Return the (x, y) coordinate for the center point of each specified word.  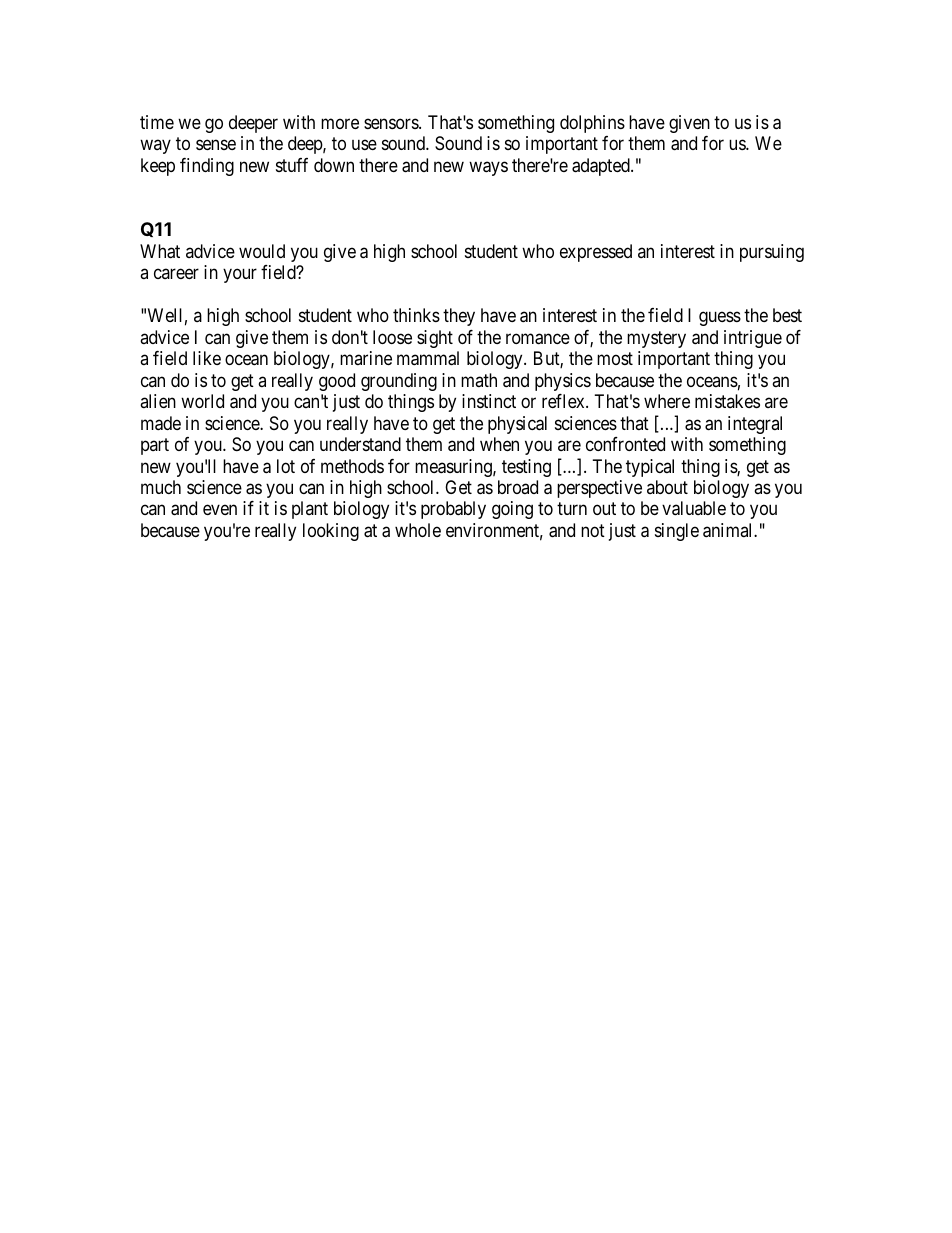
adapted (602, 167)
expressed (596, 253)
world (202, 401)
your (240, 275)
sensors (392, 123)
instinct (489, 401)
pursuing (772, 253)
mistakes (727, 401)
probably (453, 510)
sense (216, 145)
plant (310, 510)
